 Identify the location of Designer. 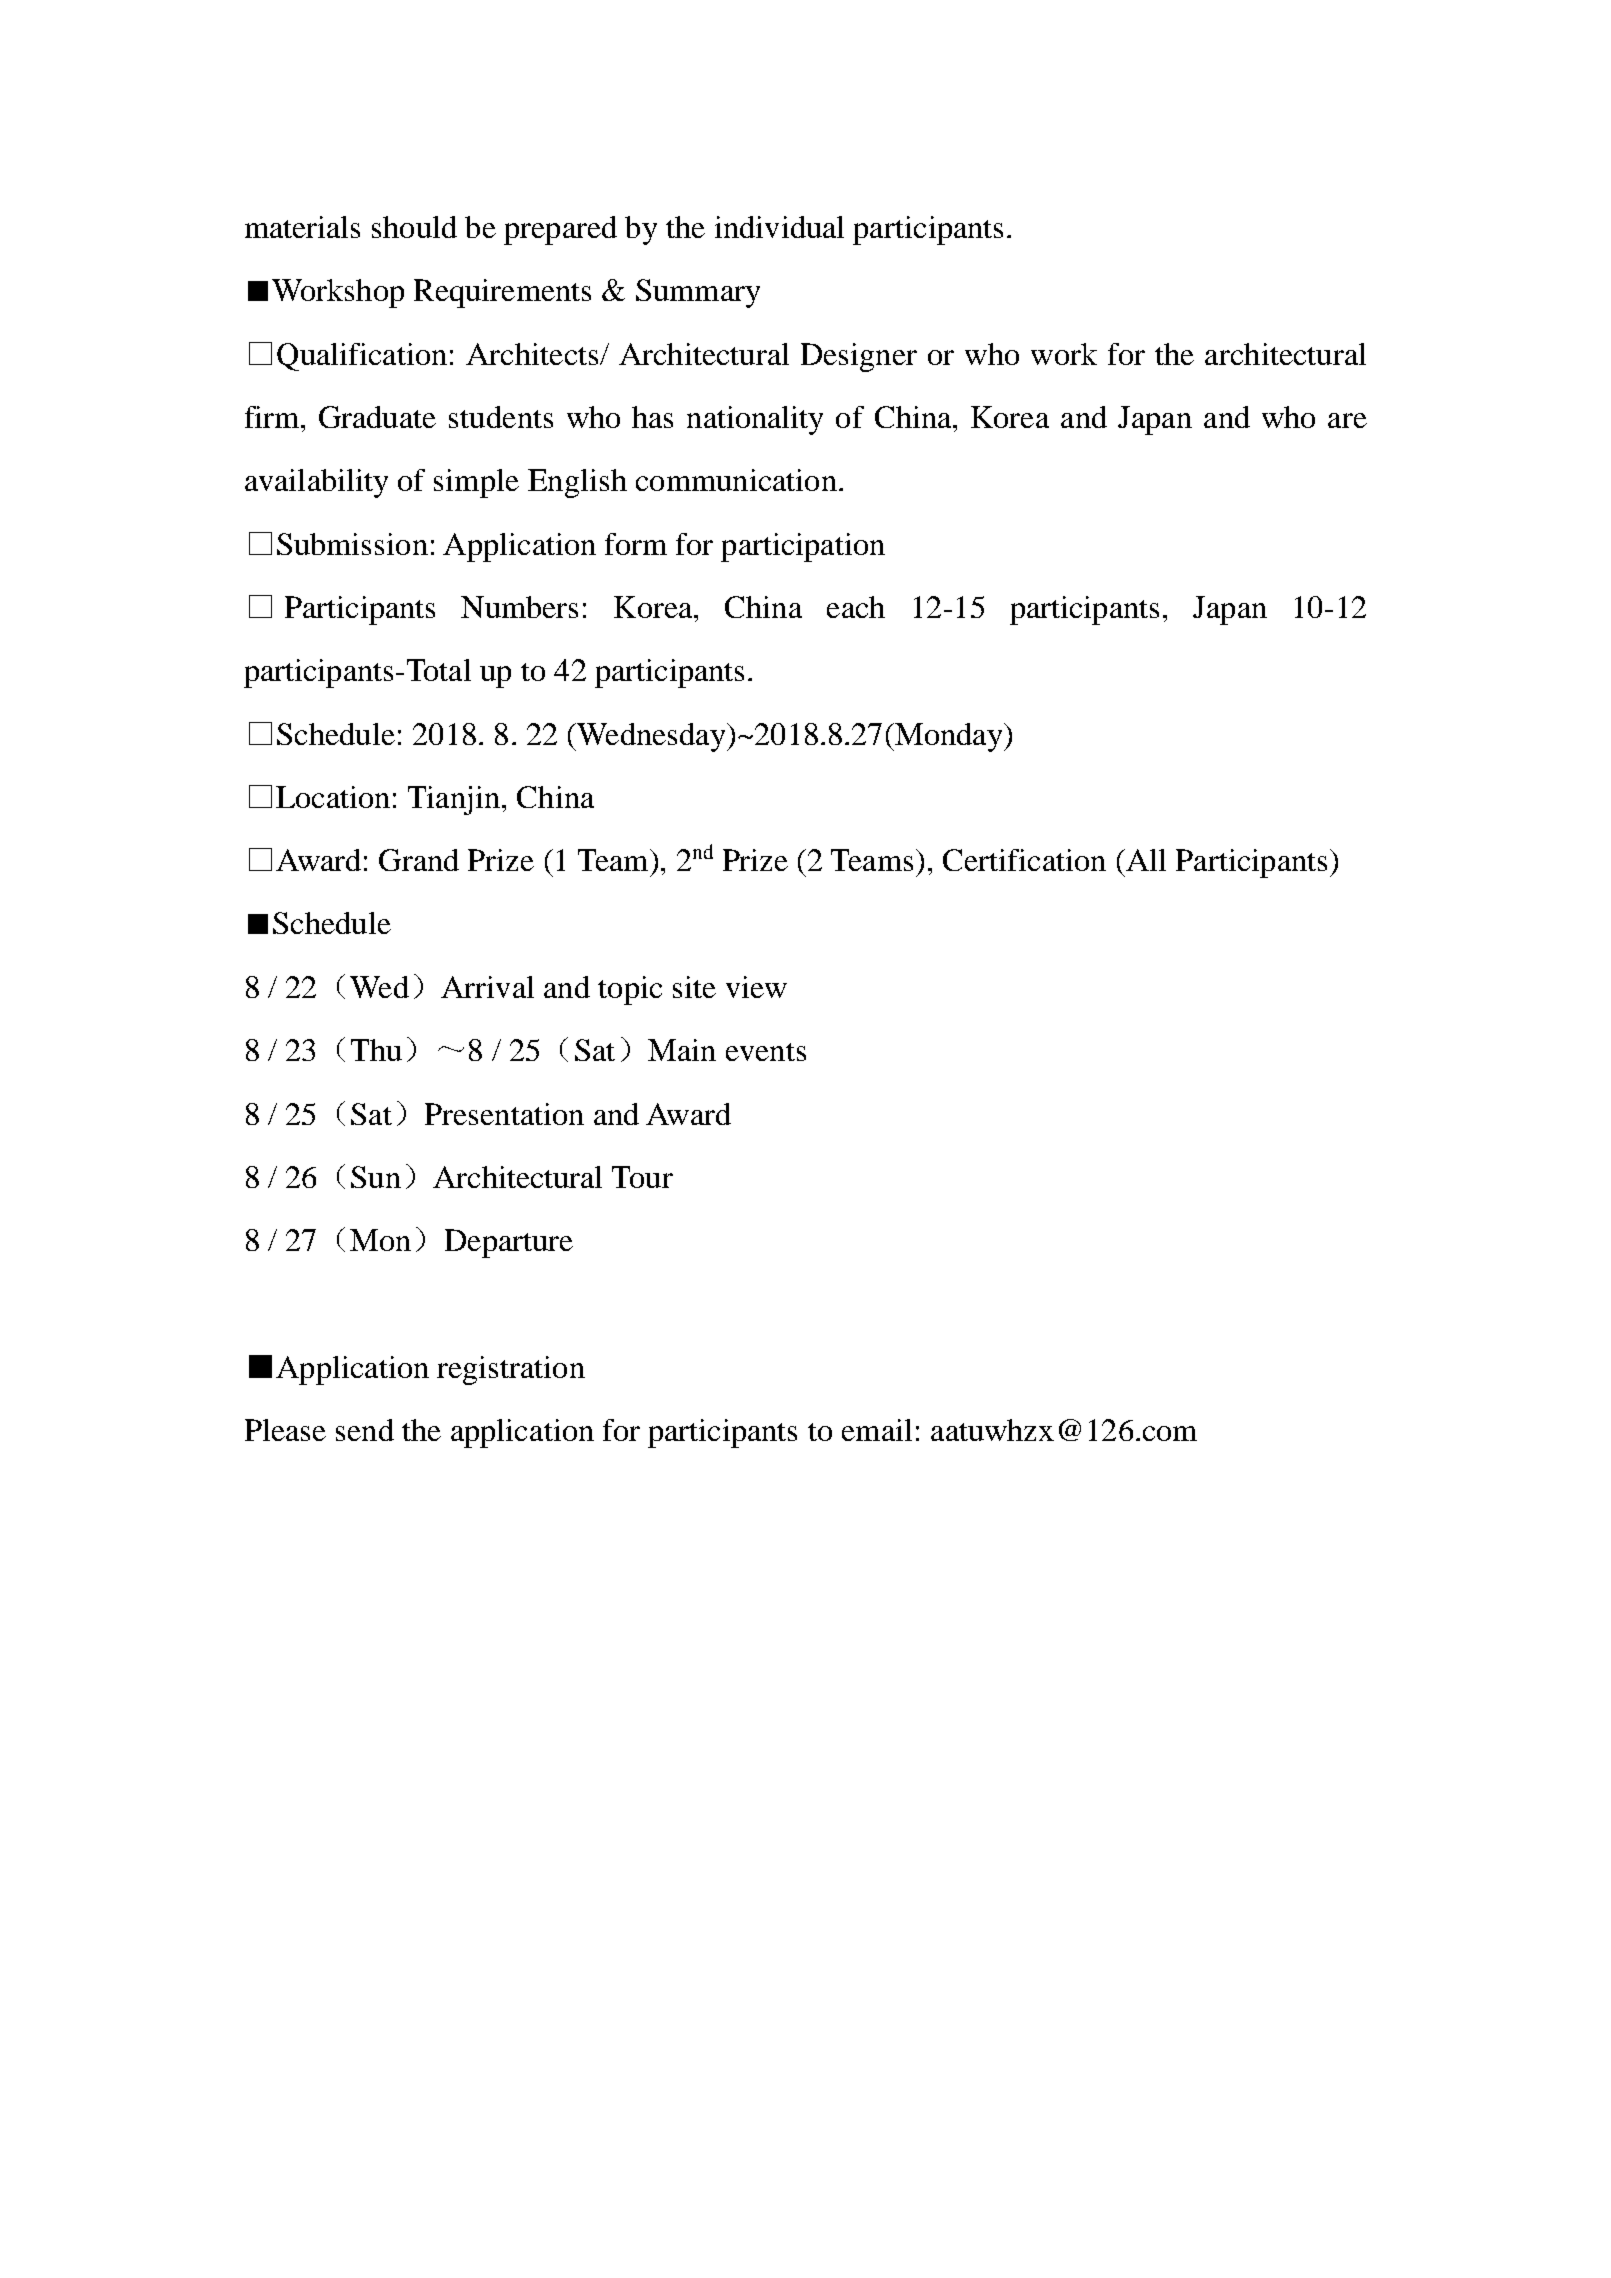
(859, 357).
